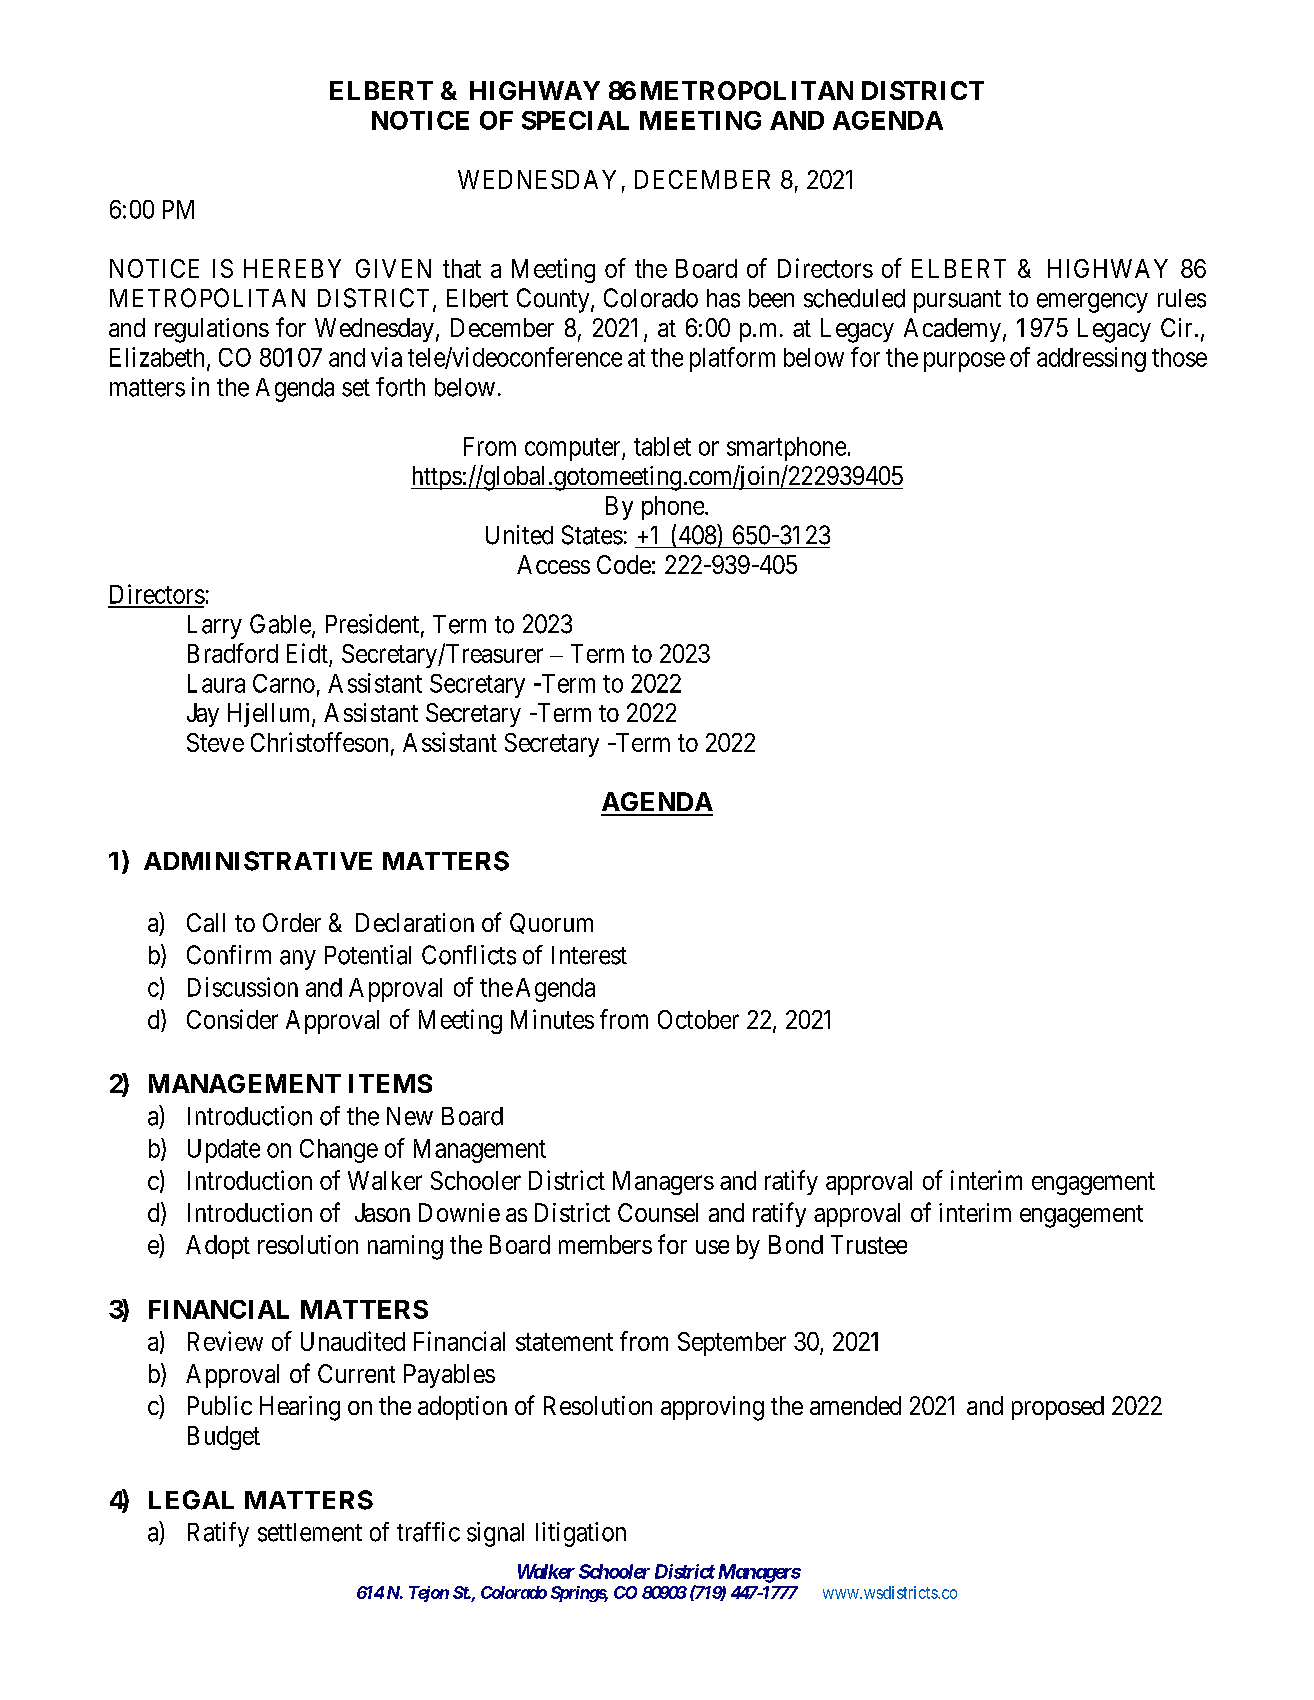 This screenshot has height=1700, width=1314. I want to click on litigation, so click(581, 1534).
